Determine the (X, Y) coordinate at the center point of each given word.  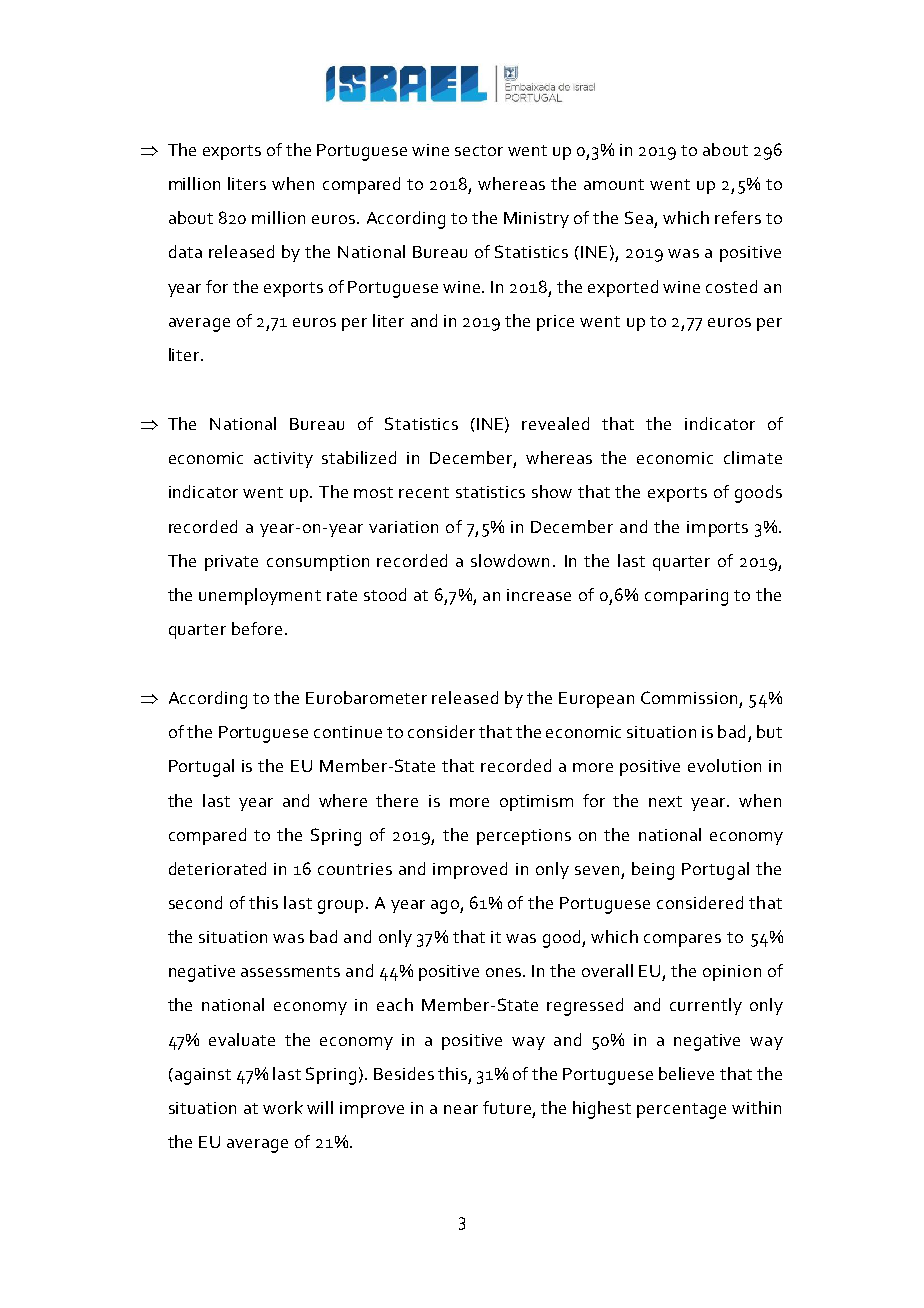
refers (738, 217)
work (283, 1107)
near (461, 1109)
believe (686, 1073)
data (185, 251)
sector (479, 150)
